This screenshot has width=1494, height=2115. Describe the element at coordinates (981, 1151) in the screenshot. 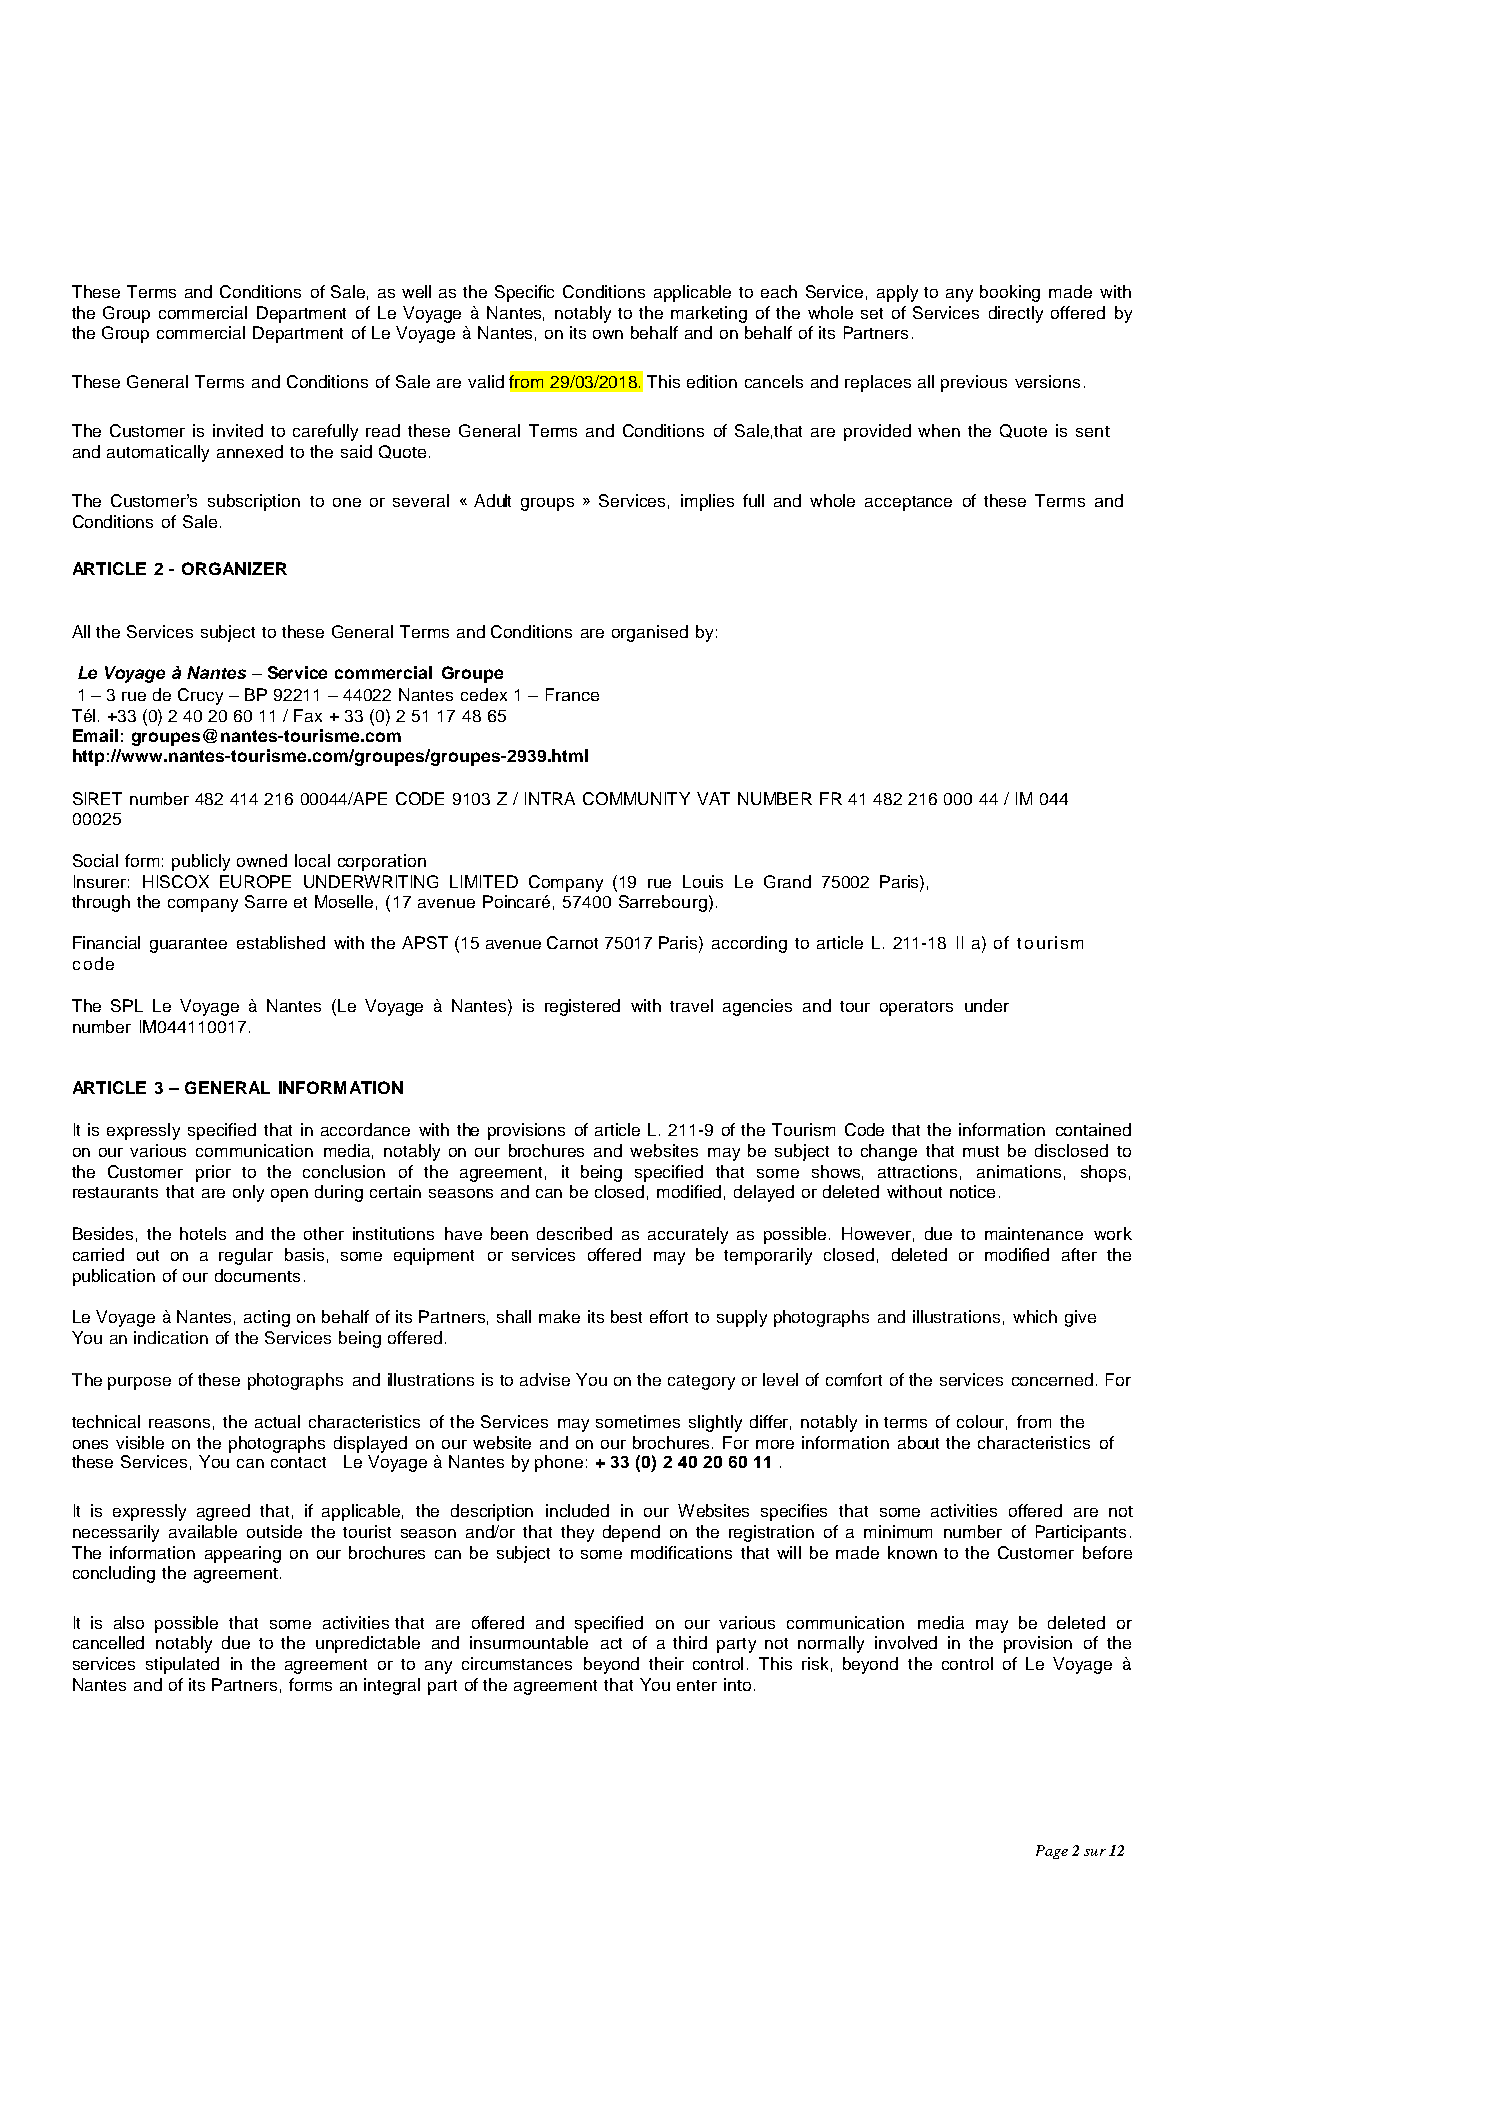

I see `must` at that location.
